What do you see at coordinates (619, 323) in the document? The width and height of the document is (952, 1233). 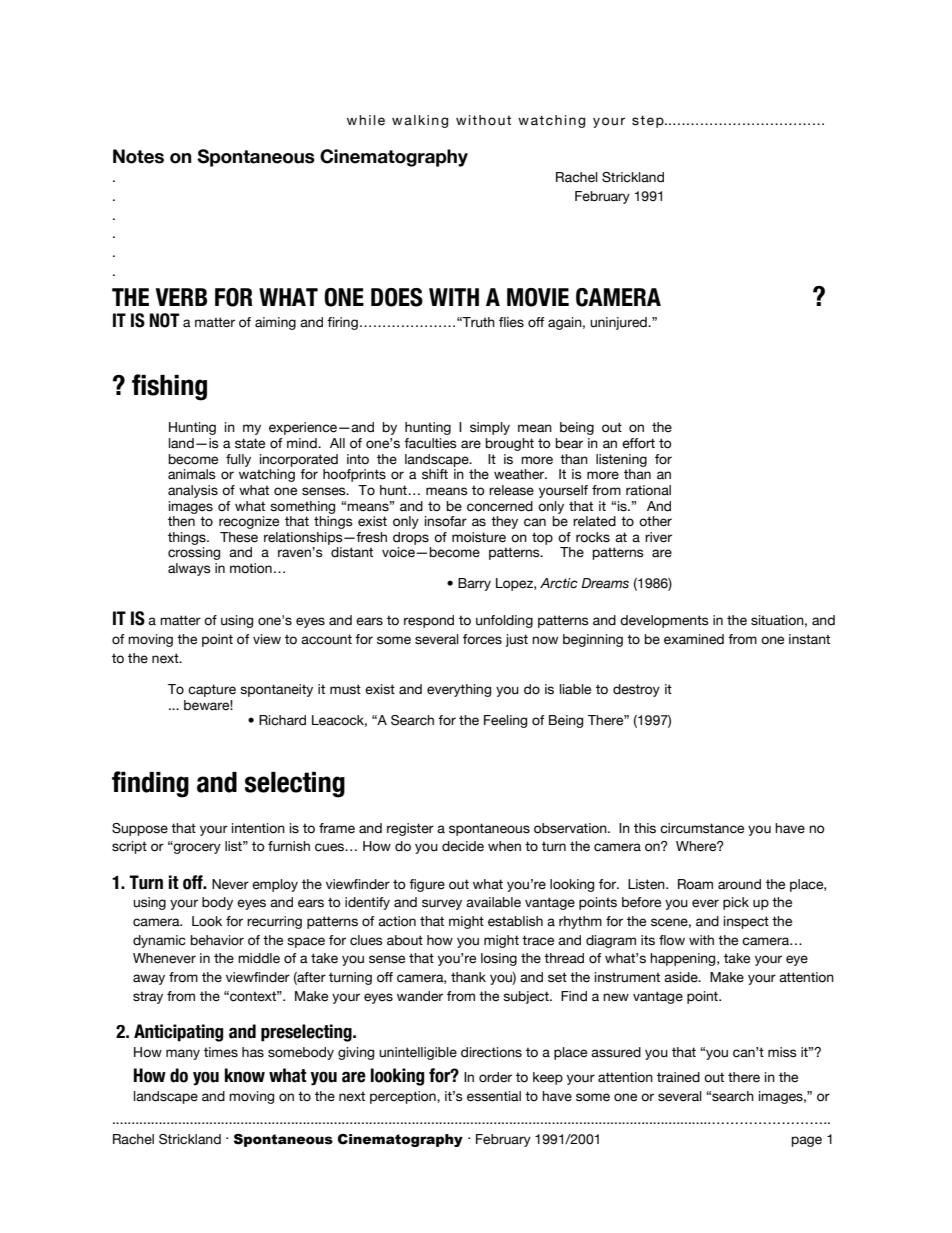 I see `uninjured` at bounding box center [619, 323].
